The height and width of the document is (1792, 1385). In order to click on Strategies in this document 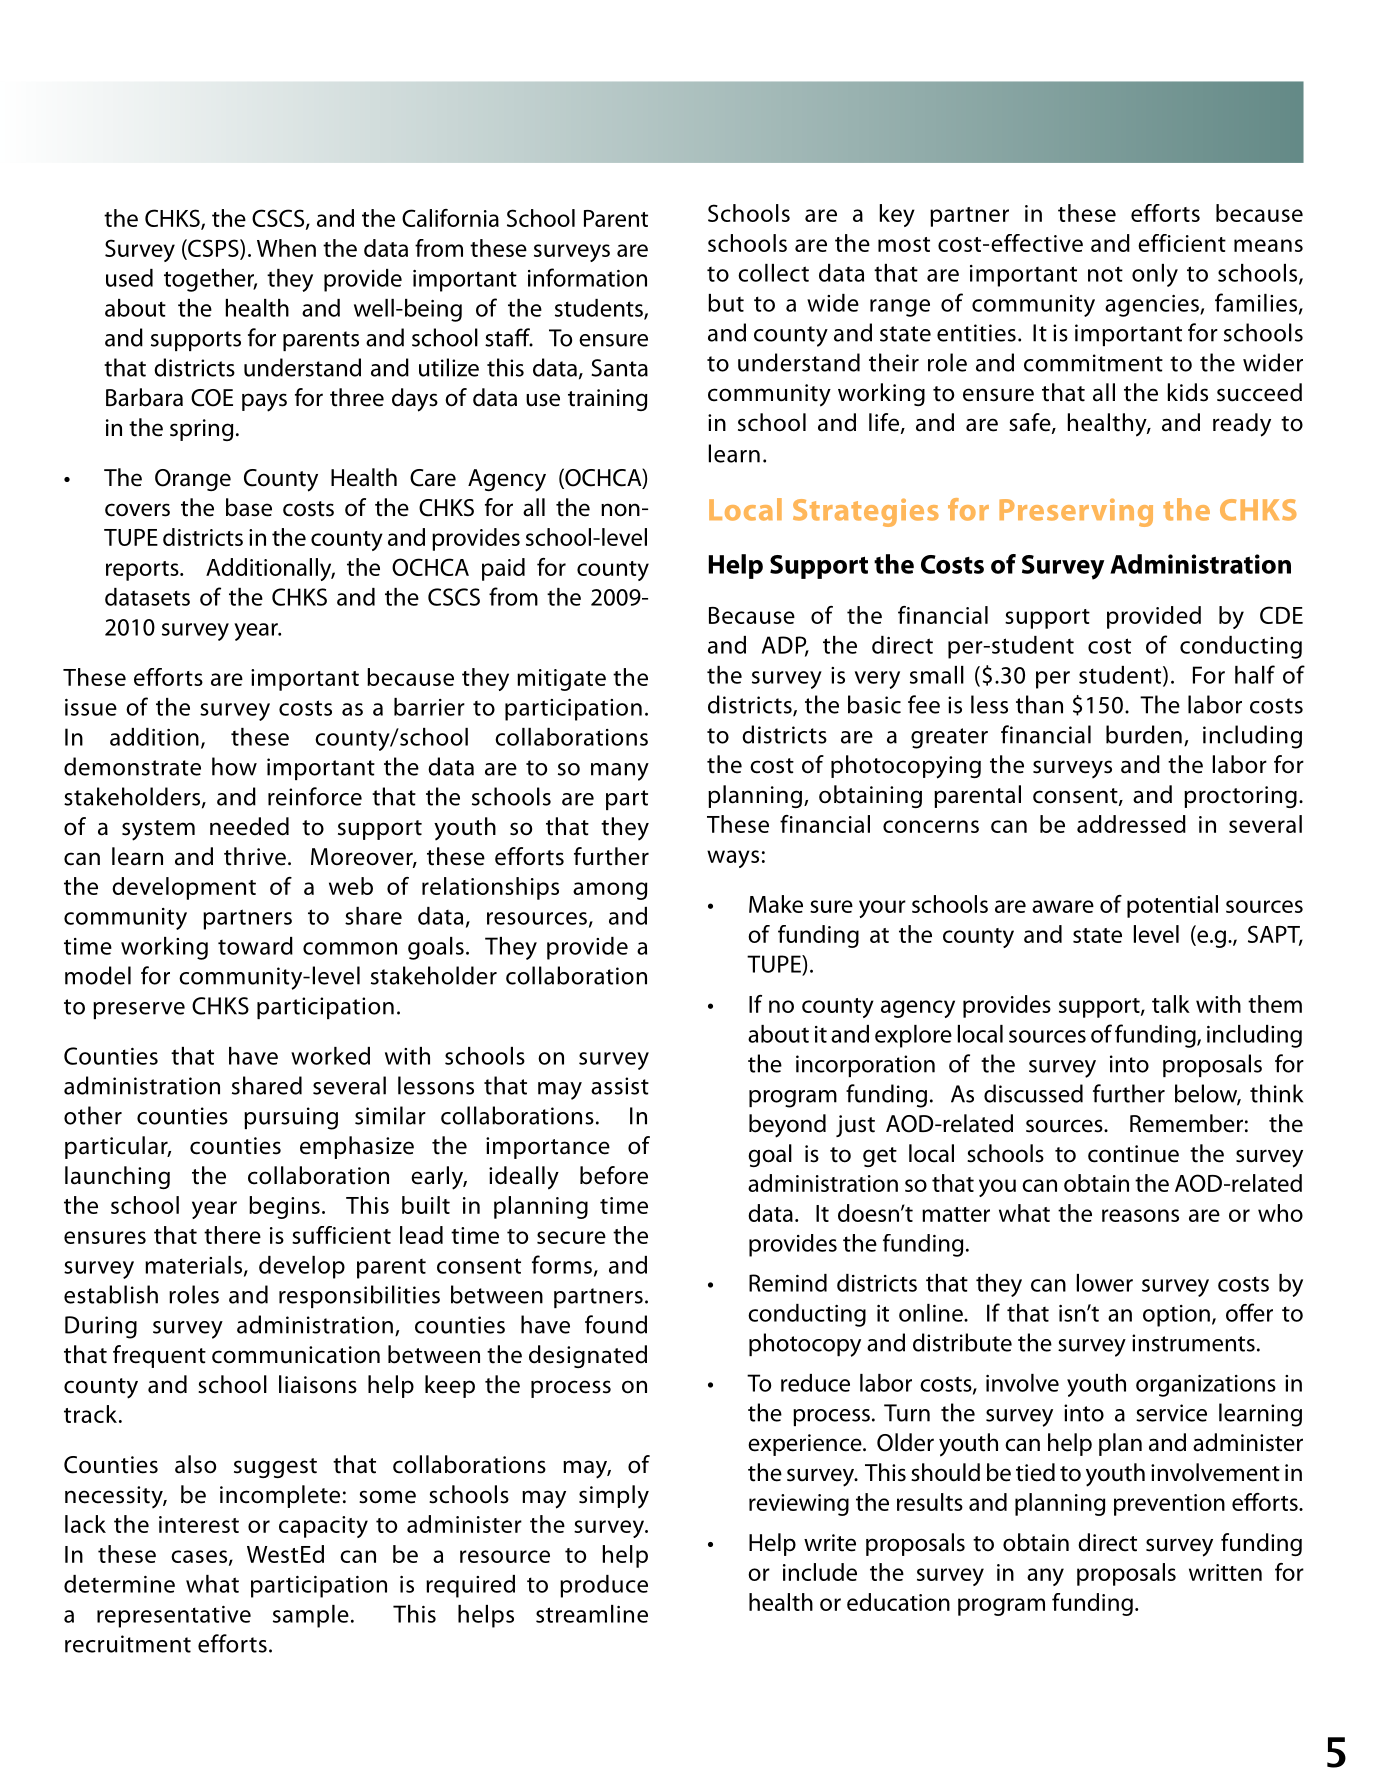, I will do `click(866, 512)`.
